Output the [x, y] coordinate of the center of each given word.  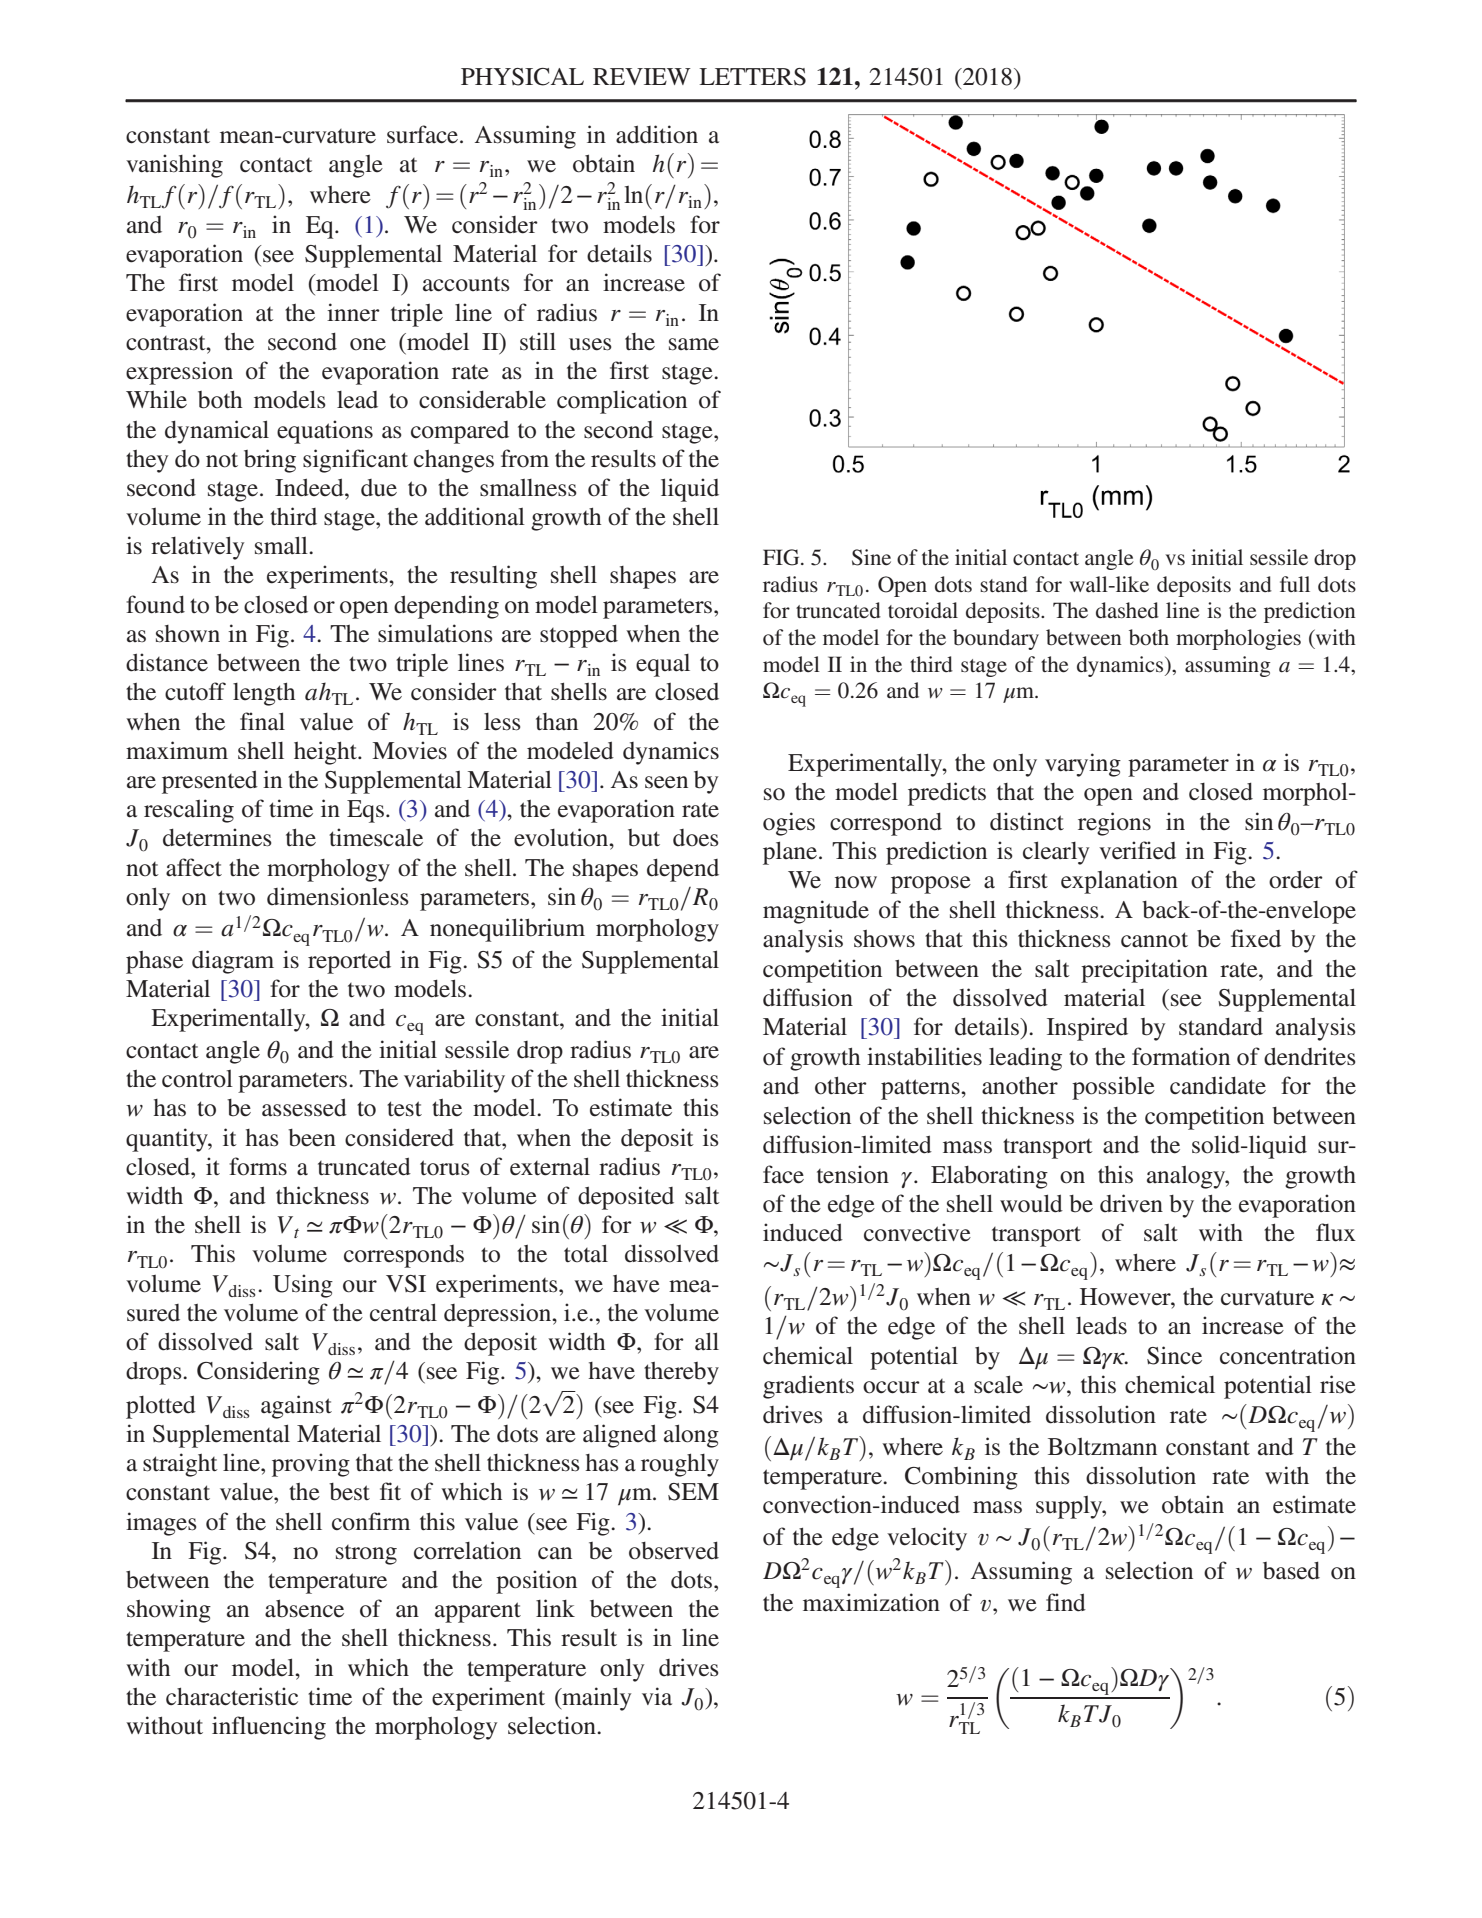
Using [303, 1286]
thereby [681, 1373]
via [657, 1696]
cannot [1154, 940]
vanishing [174, 166]
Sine [871, 557]
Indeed [310, 487]
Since [1174, 1355]
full [1295, 584]
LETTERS [752, 77]
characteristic [232, 1696]
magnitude [816, 912]
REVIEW [642, 76]
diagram [233, 962]
